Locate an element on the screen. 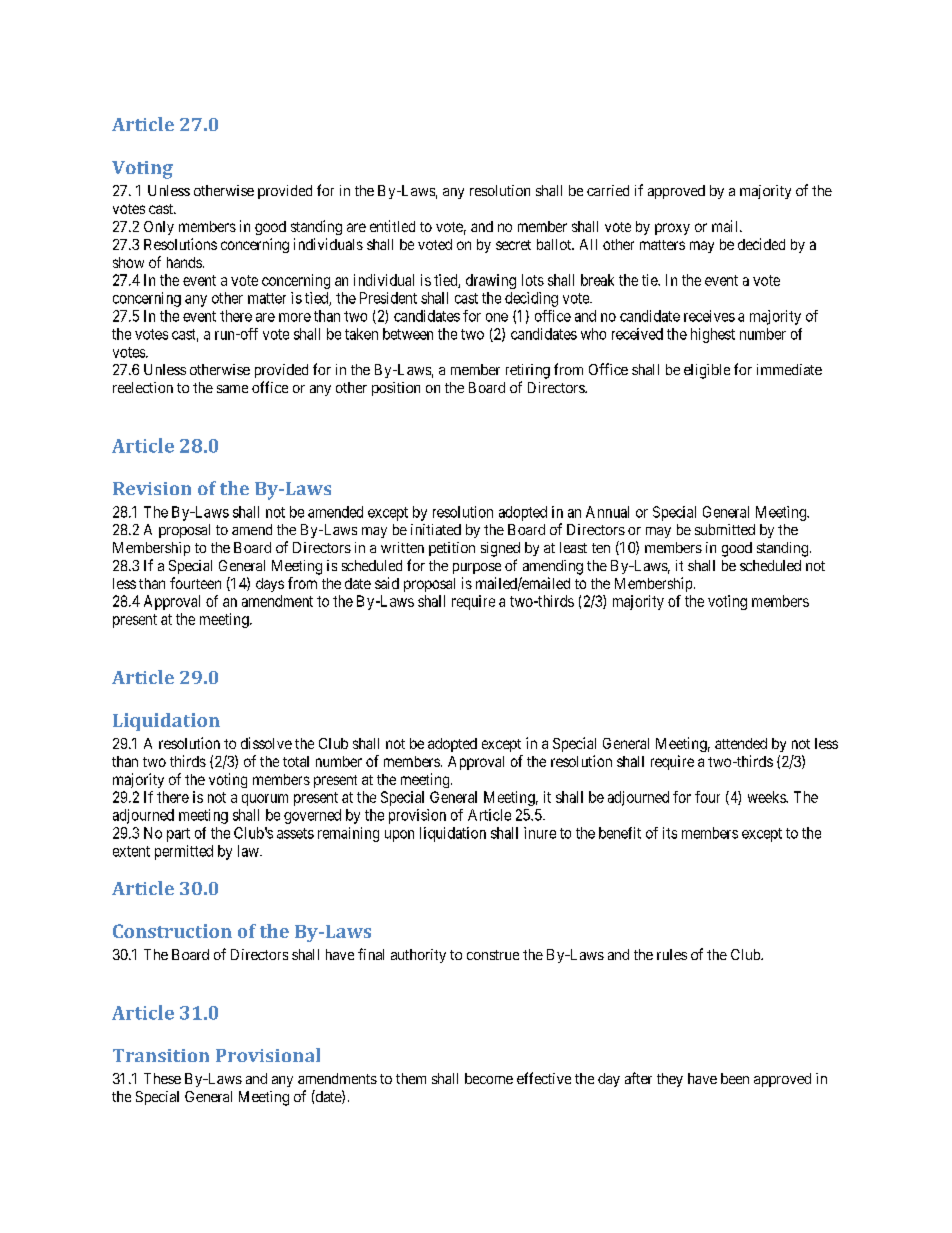  proxy is located at coordinates (672, 229).
